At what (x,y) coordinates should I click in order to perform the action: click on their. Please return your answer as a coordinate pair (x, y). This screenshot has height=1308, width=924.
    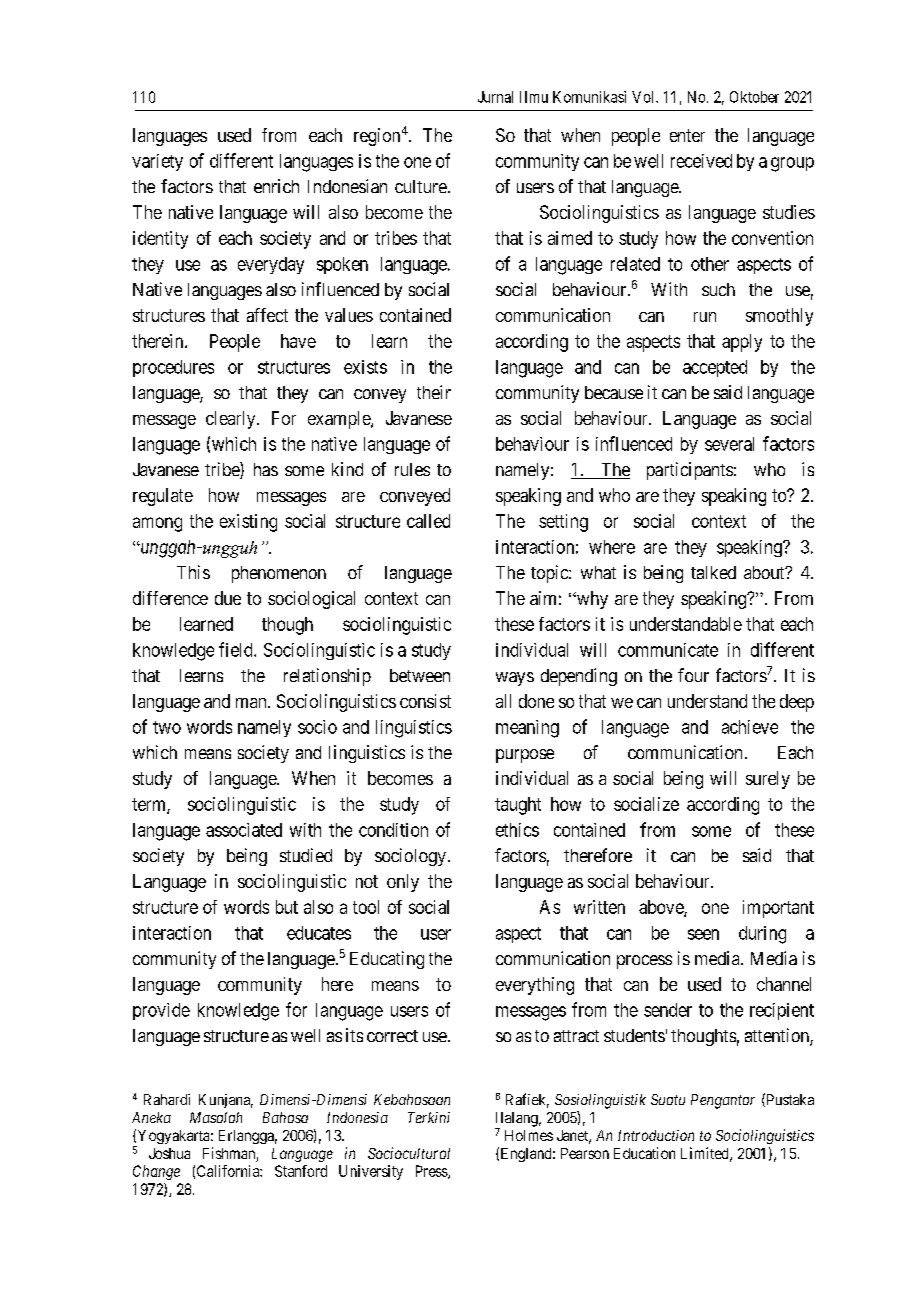
    Looking at the image, I should click on (434, 392).
